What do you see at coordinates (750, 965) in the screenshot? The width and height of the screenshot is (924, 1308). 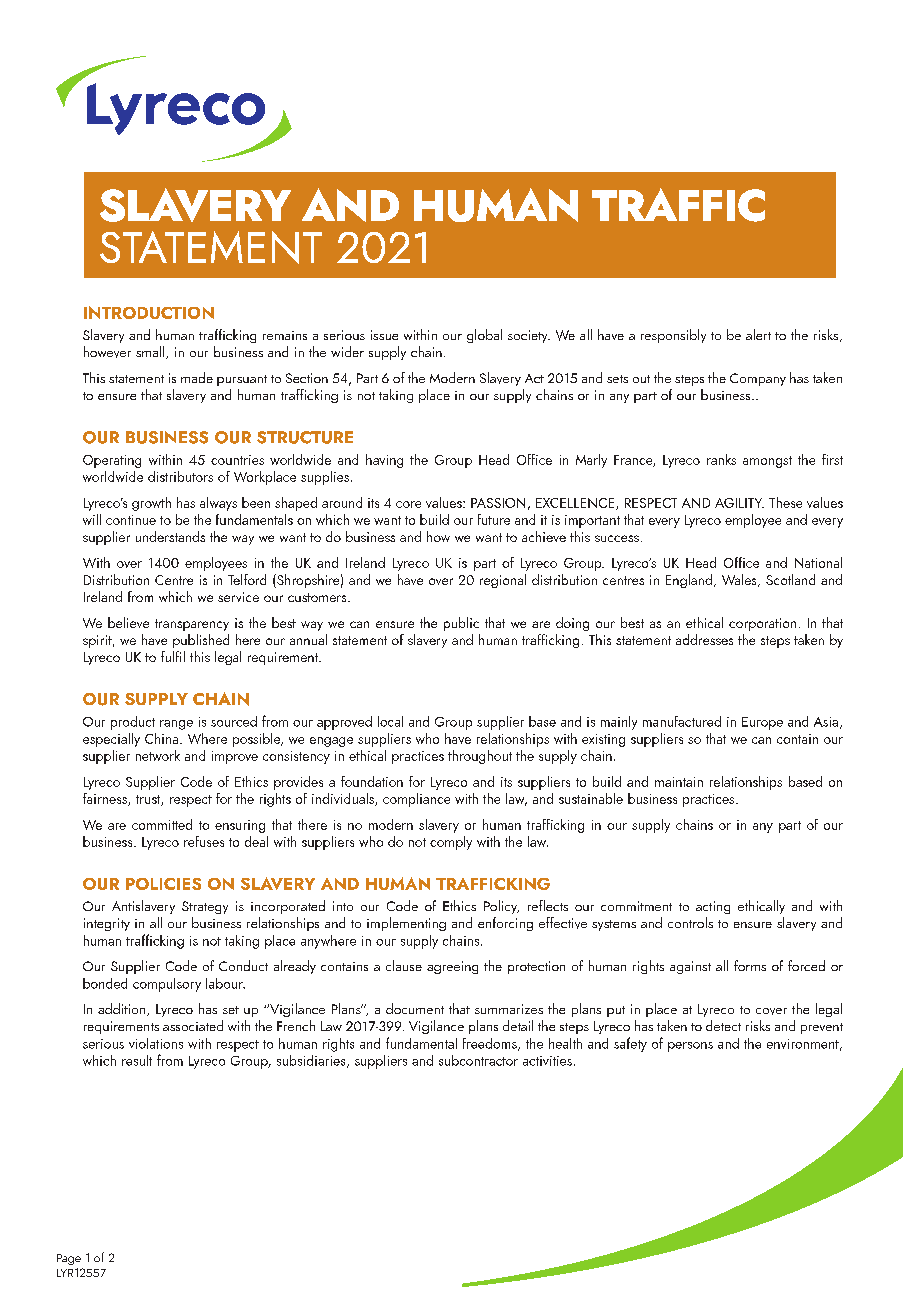 I see `forms` at bounding box center [750, 965].
